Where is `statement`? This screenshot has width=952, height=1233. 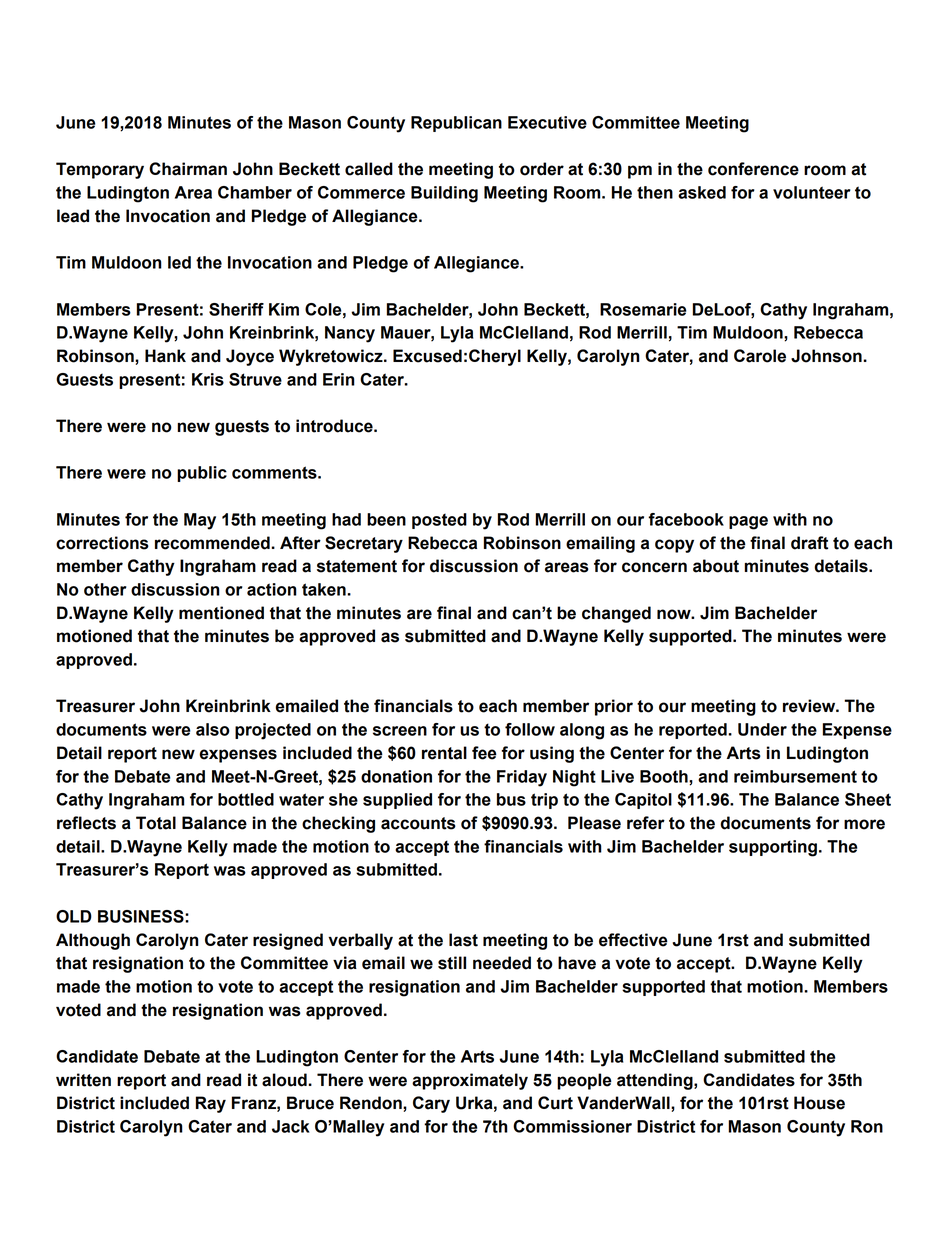
statement is located at coordinates (357, 566).
